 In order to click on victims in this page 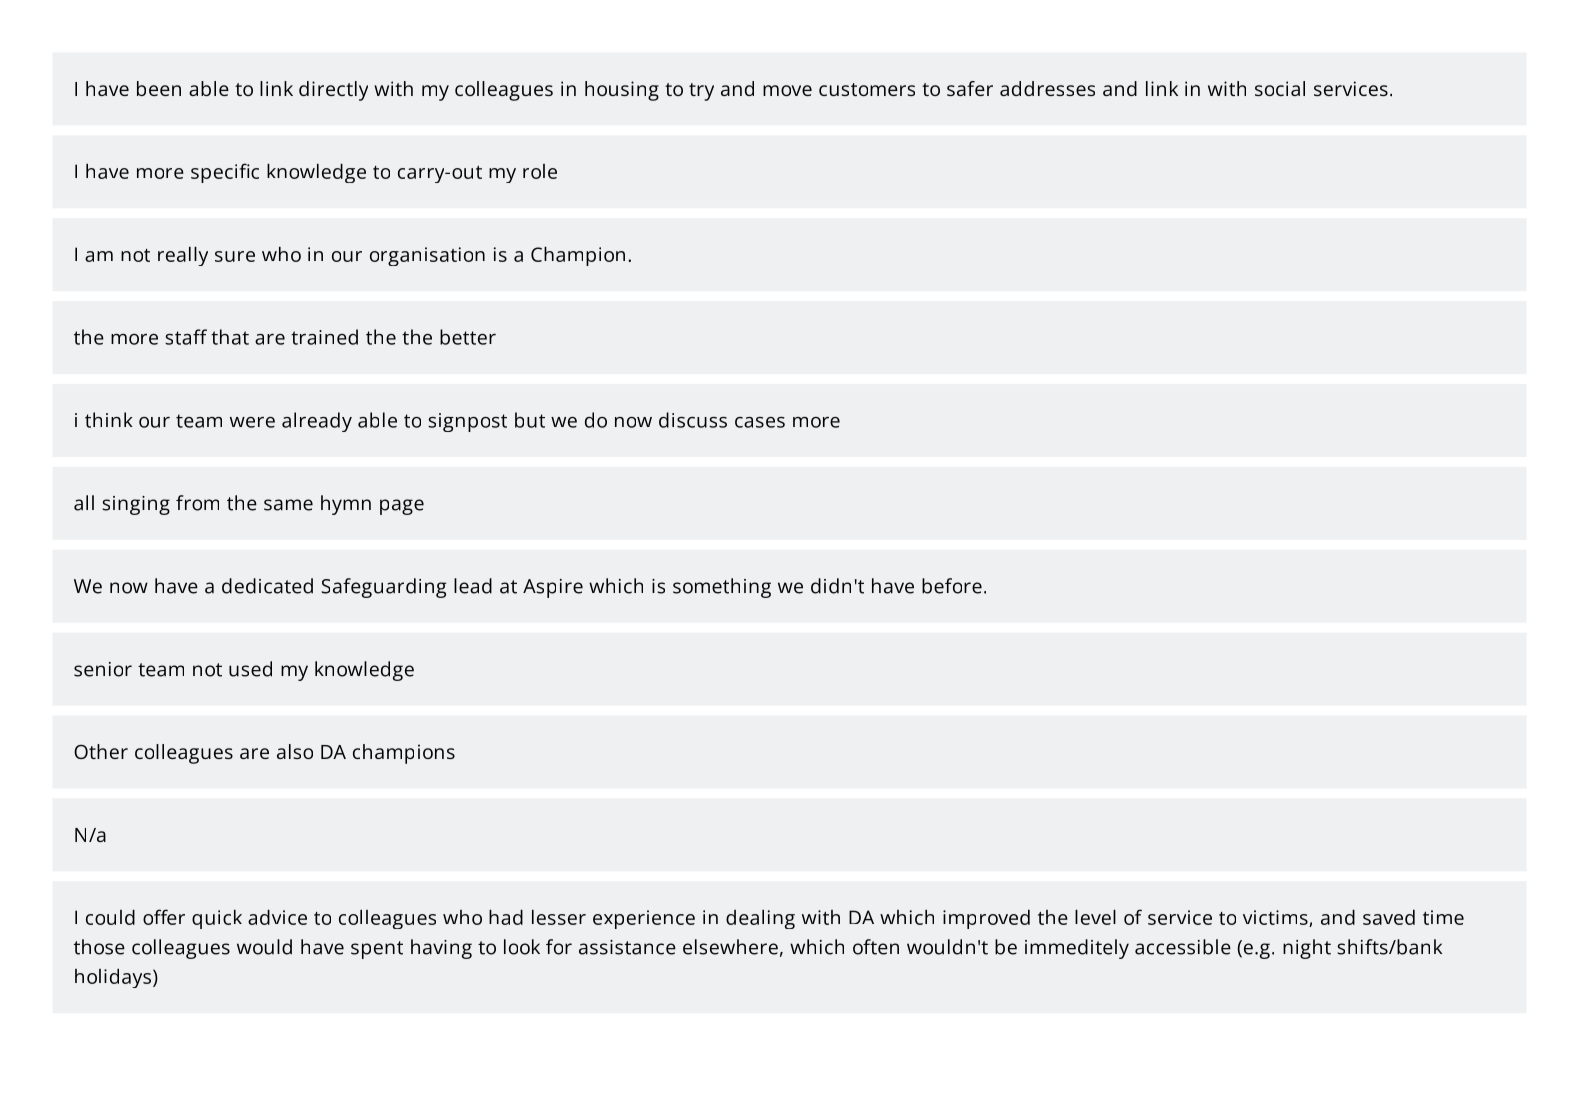, I will do `click(1276, 918)`.
